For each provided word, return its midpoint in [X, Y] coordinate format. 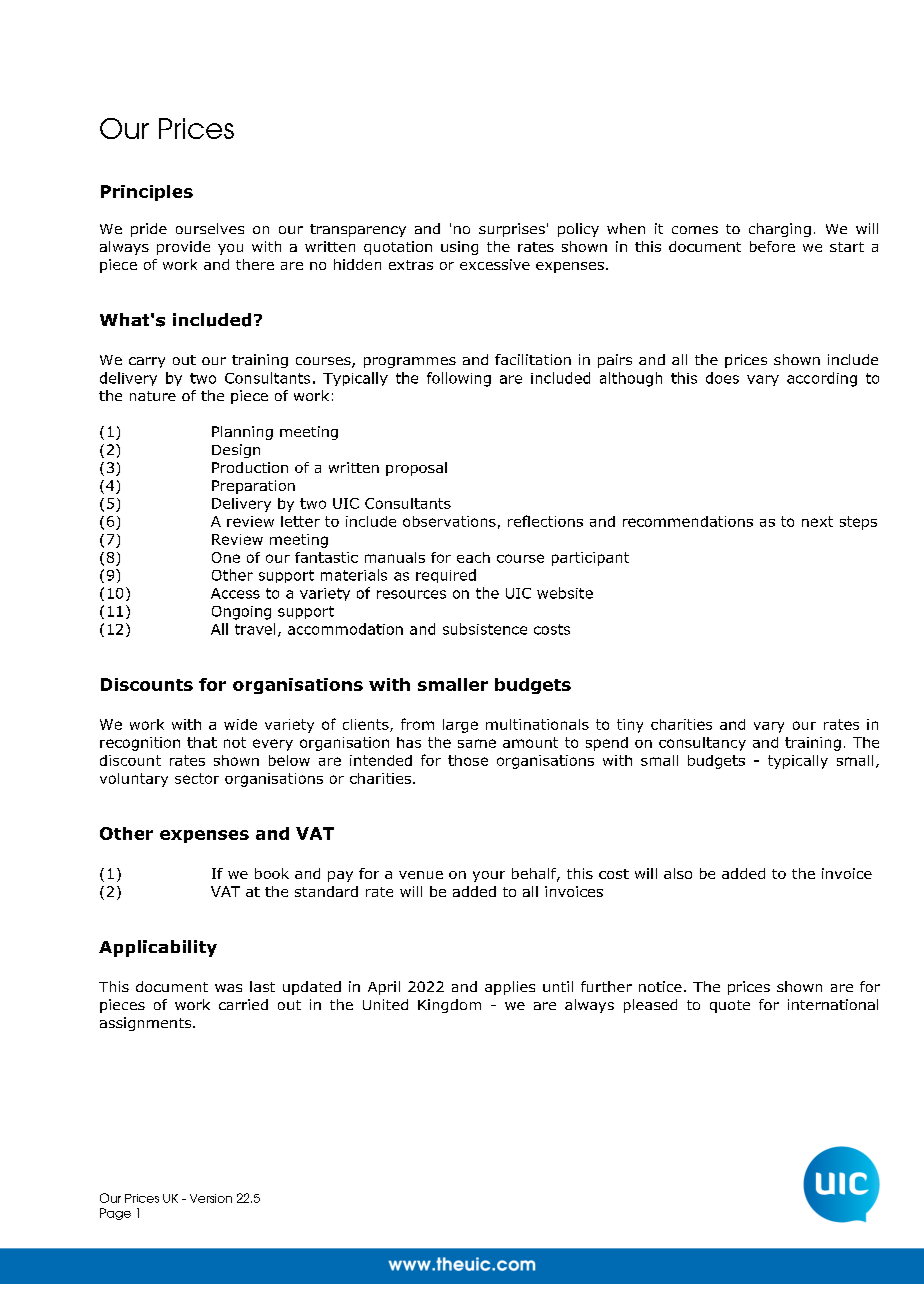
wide [240, 724]
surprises [512, 230]
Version [211, 1198]
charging [780, 230]
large [460, 726]
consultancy [702, 744]
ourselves [210, 228]
